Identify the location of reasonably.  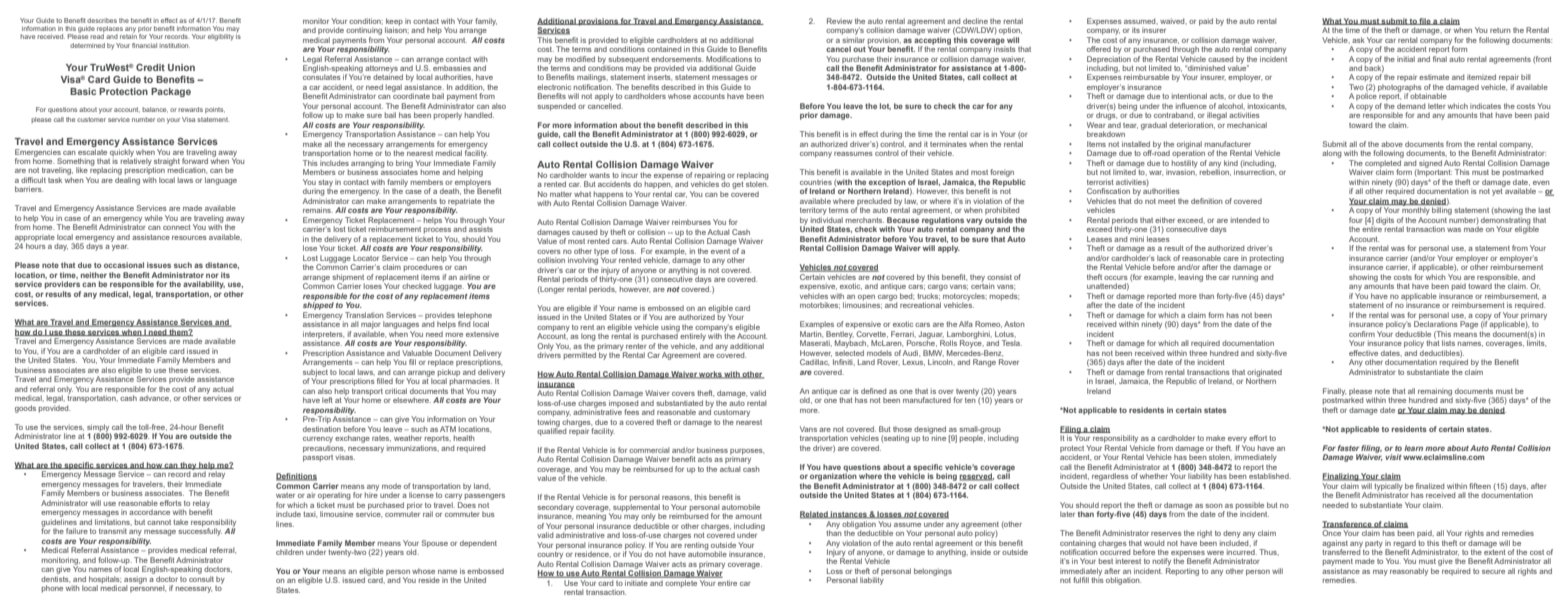
(1409, 572).
